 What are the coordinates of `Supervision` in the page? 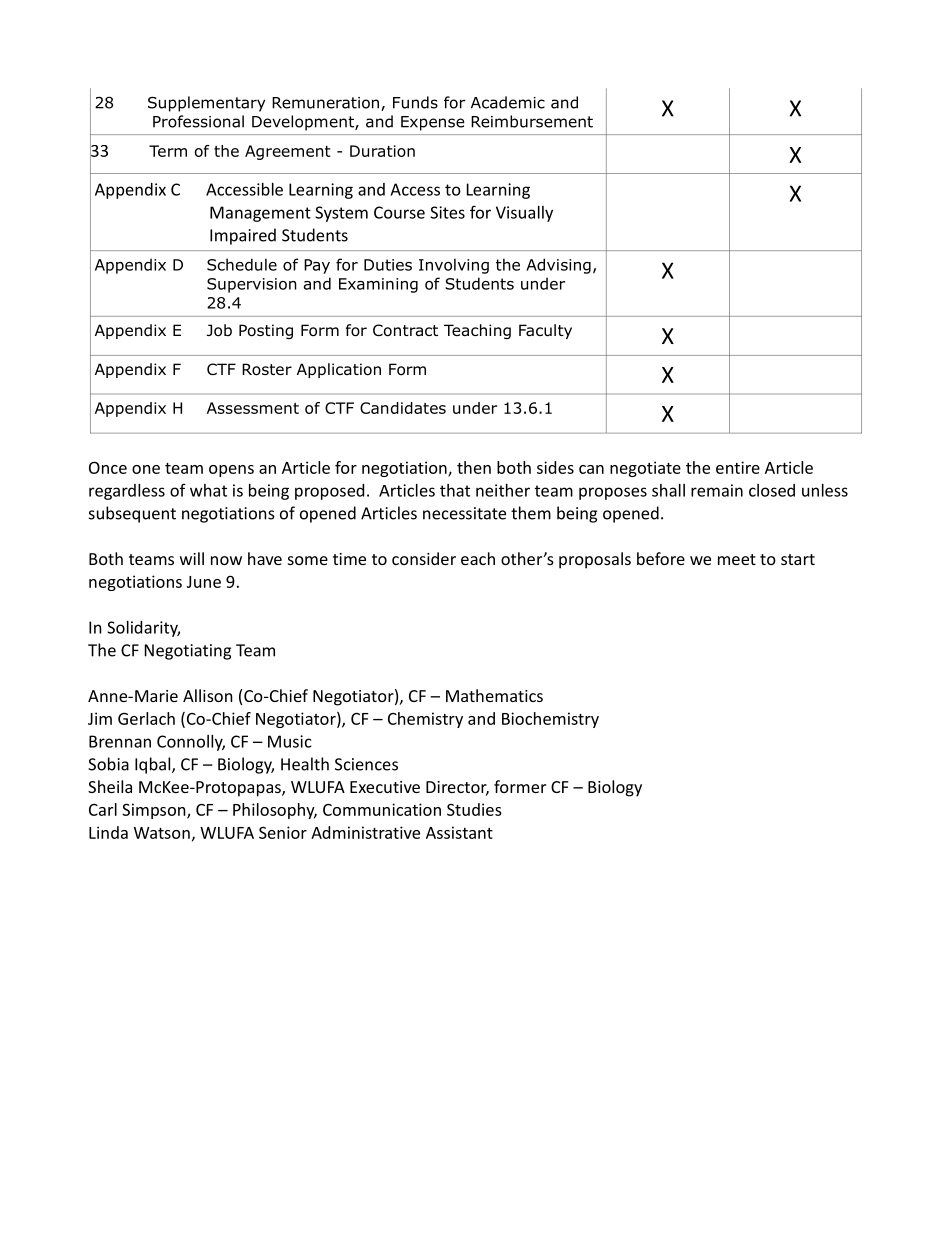 It's located at (252, 285).
